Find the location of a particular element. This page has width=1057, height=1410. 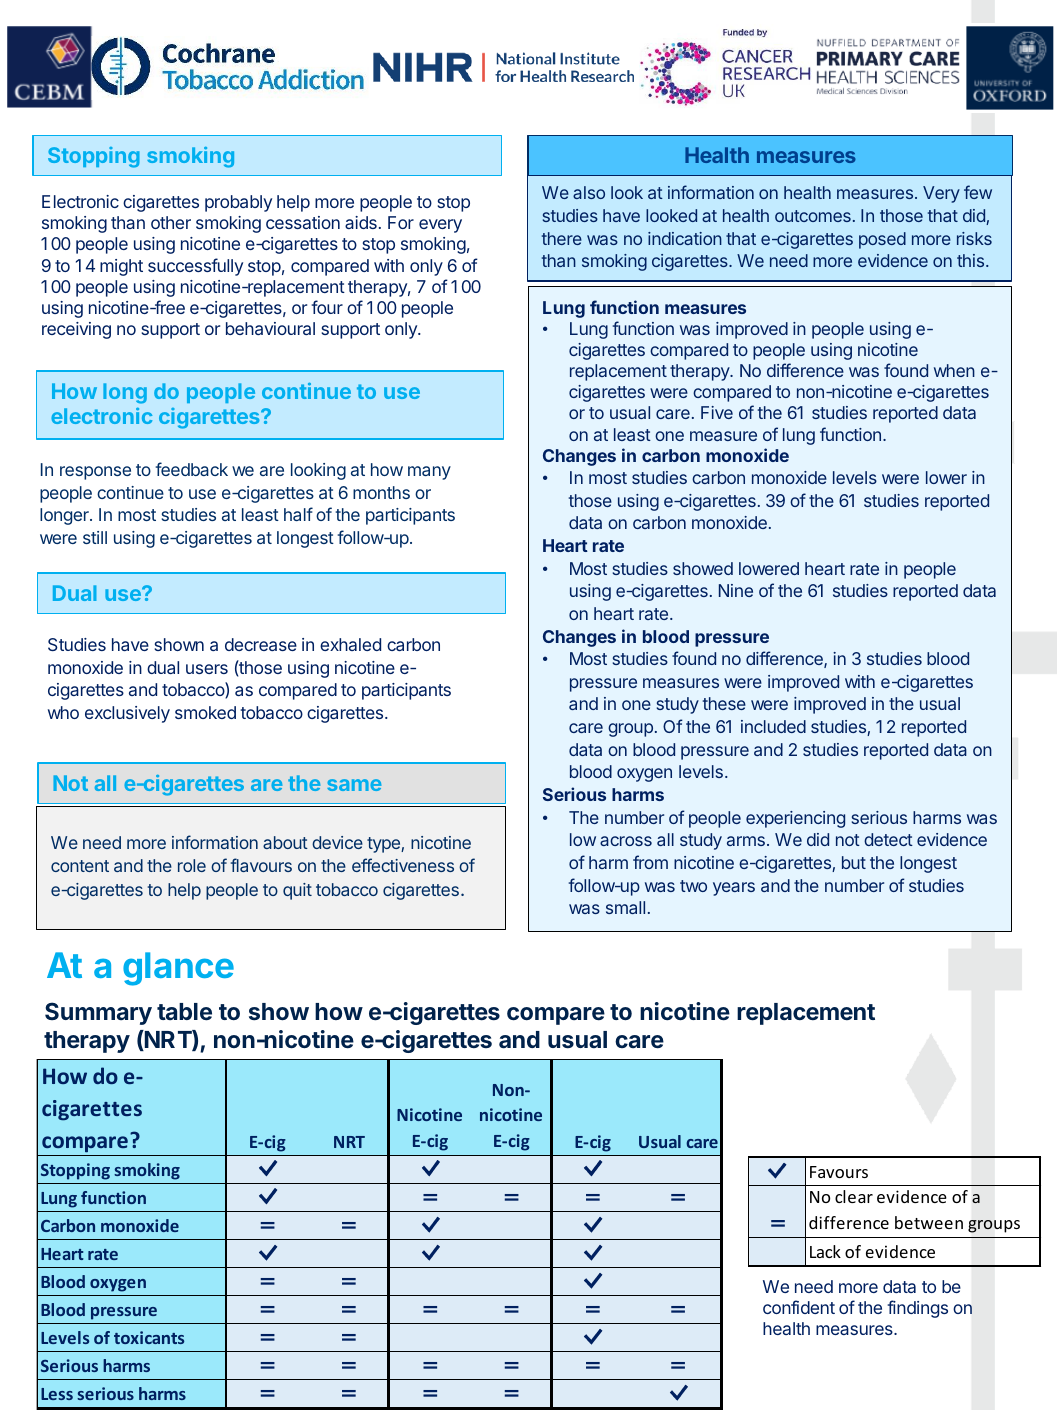

role is located at coordinates (192, 865).
